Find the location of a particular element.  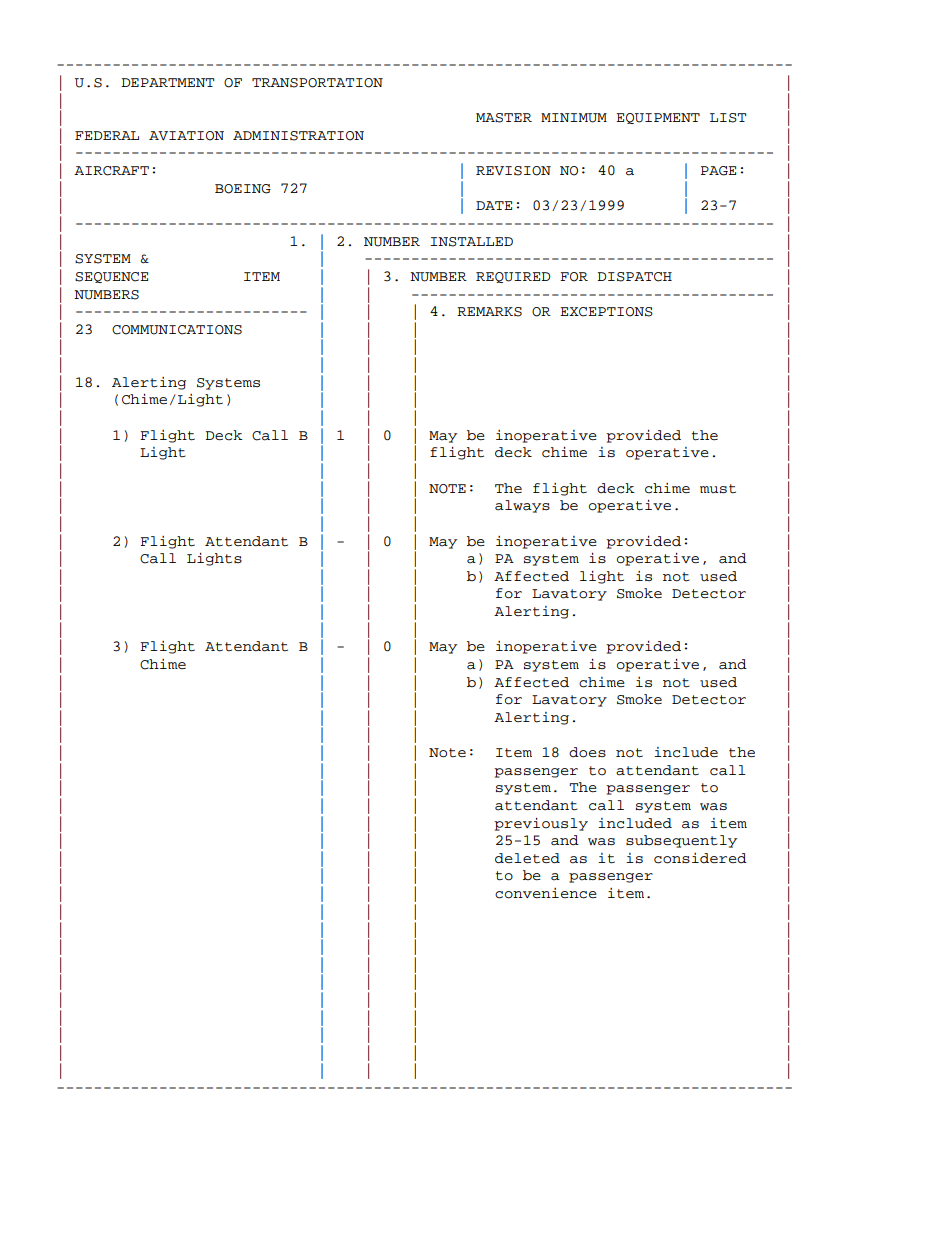

EXCEPTIONS is located at coordinates (606, 312).
